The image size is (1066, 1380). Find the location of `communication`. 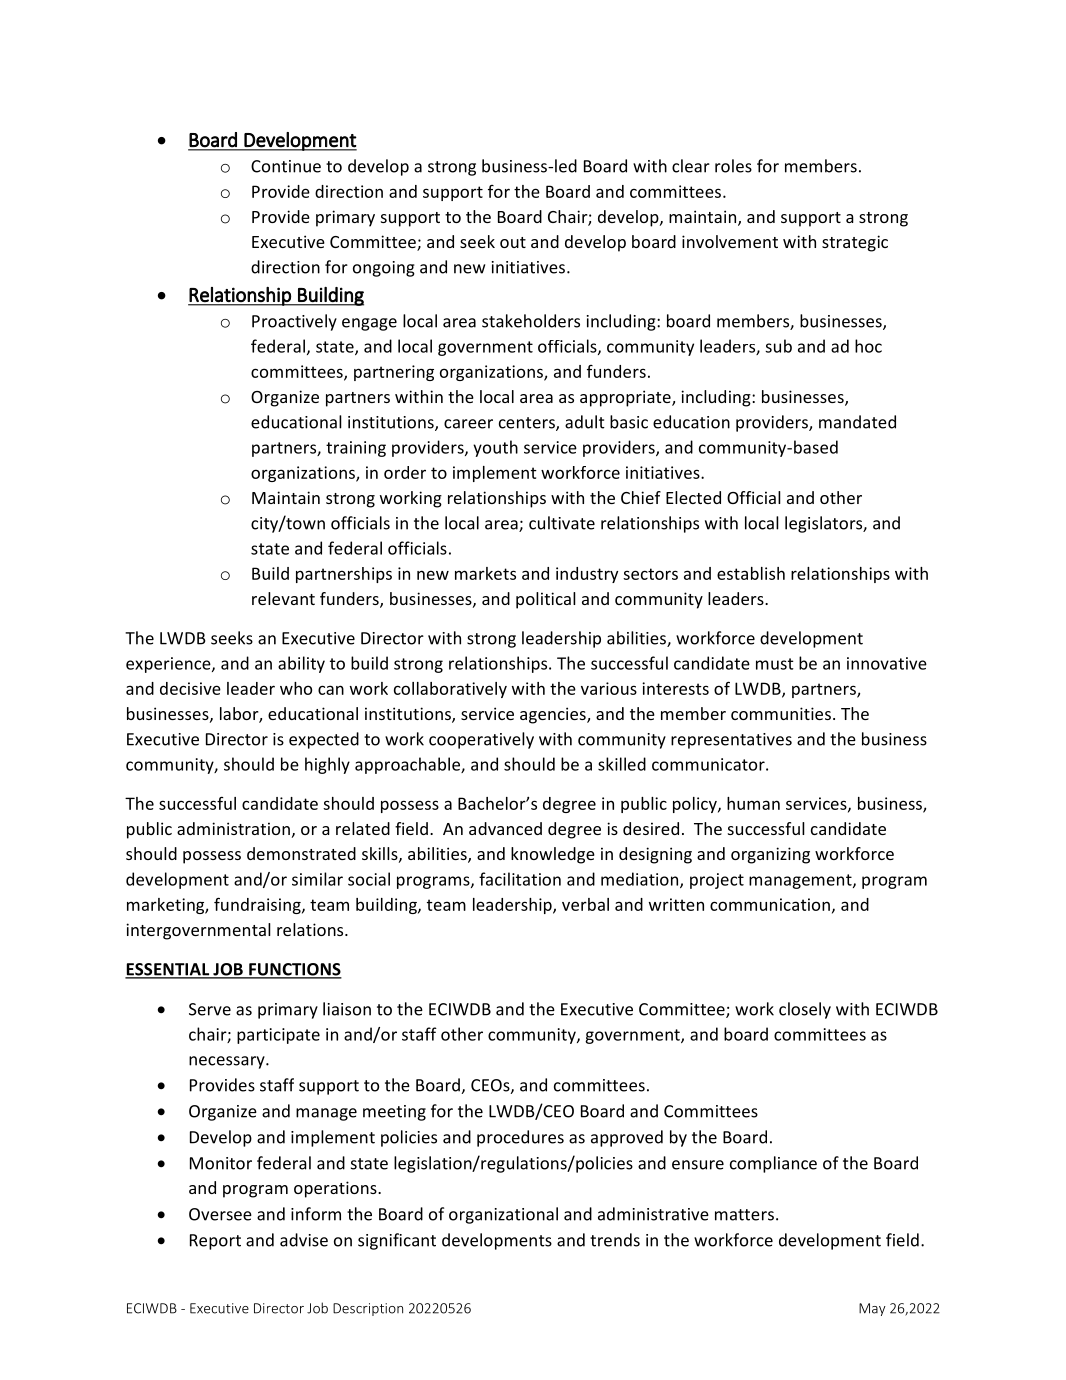

communication is located at coordinates (770, 904).
